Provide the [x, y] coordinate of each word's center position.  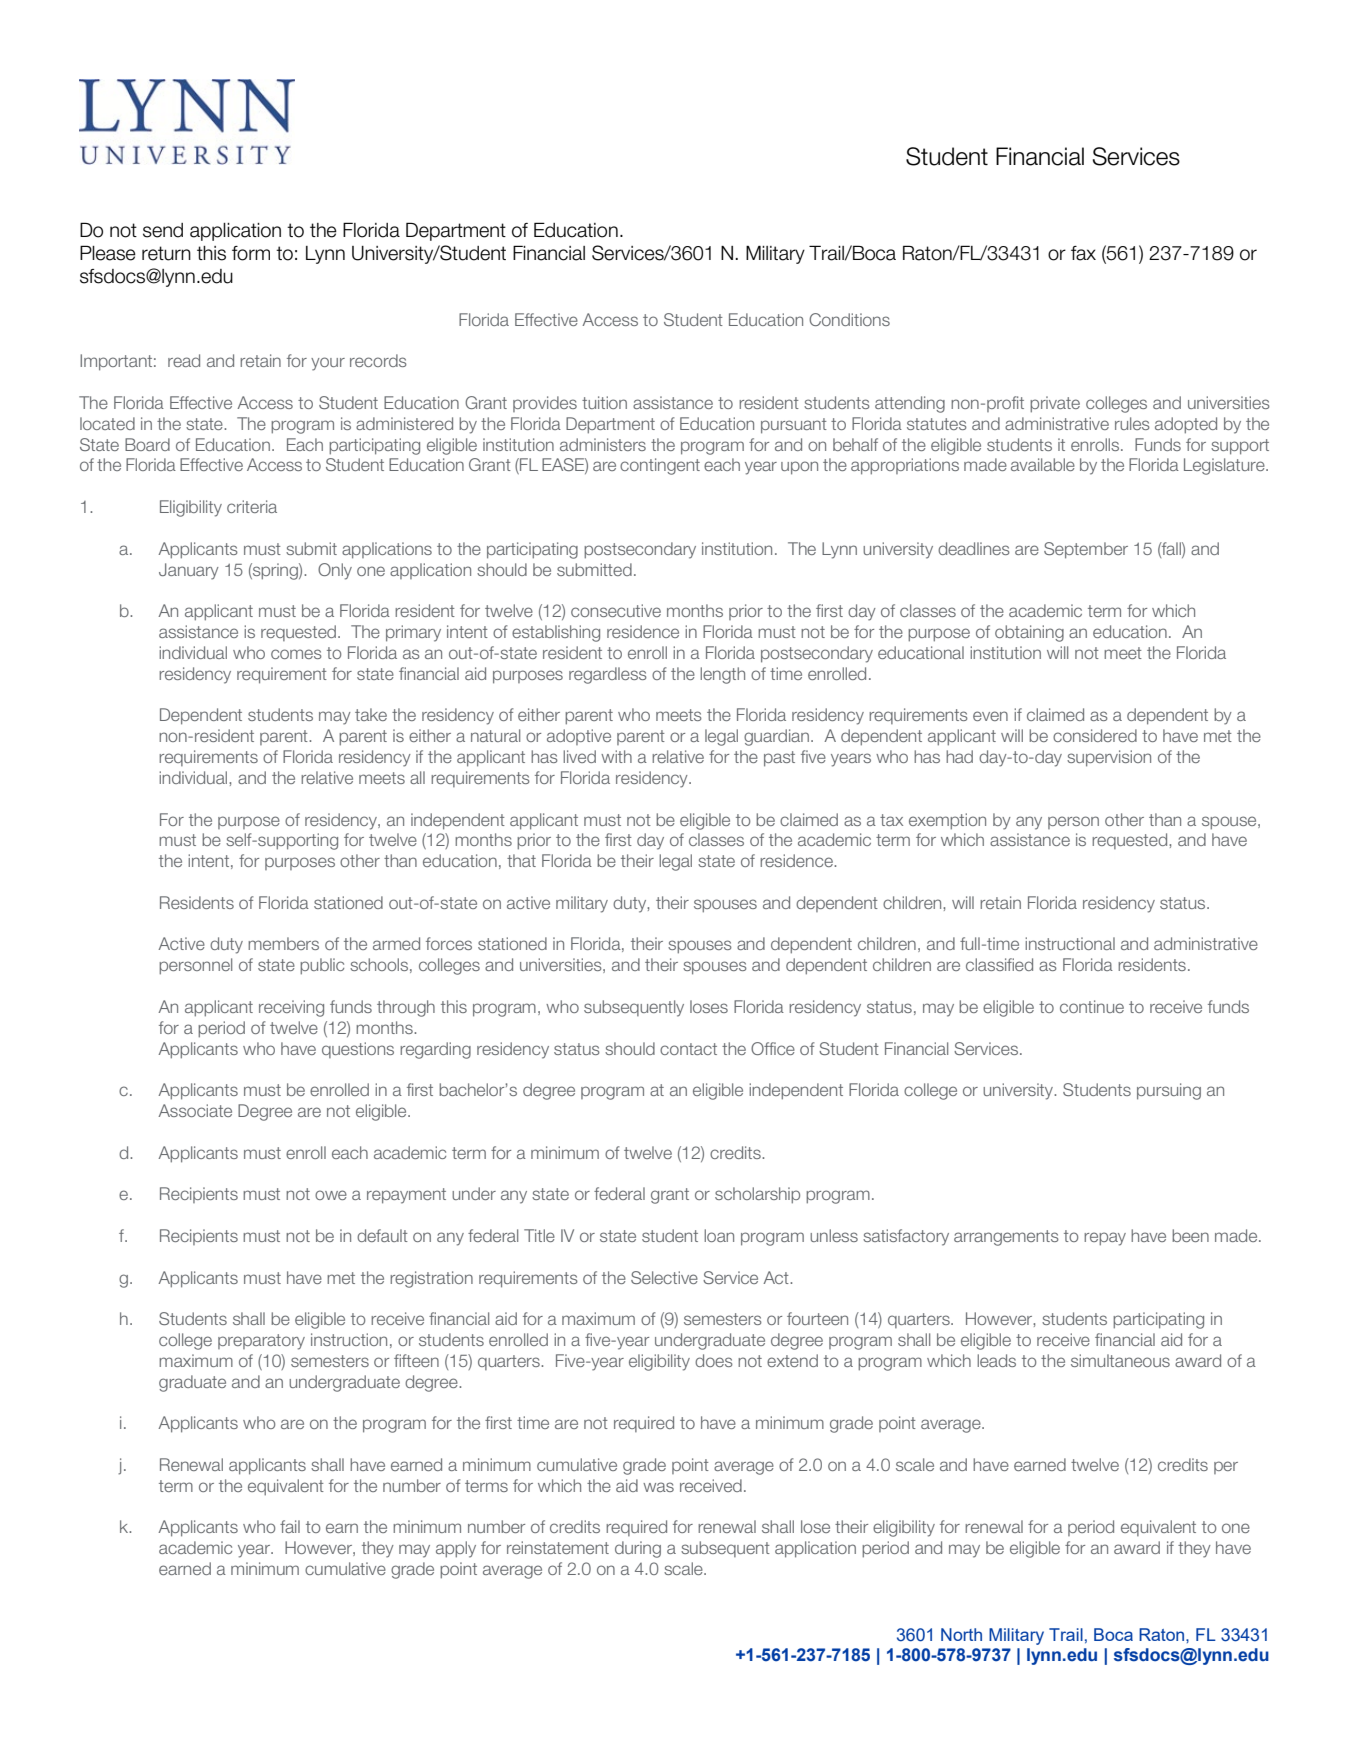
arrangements [1006, 1238]
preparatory [261, 1342]
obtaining [1029, 633]
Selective [664, 1277]
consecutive [616, 610]
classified [999, 964]
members [283, 943]
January [189, 571]
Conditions [849, 319]
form [251, 253]
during [638, 1549]
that [521, 860]
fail [290, 1526]
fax [1083, 253]
